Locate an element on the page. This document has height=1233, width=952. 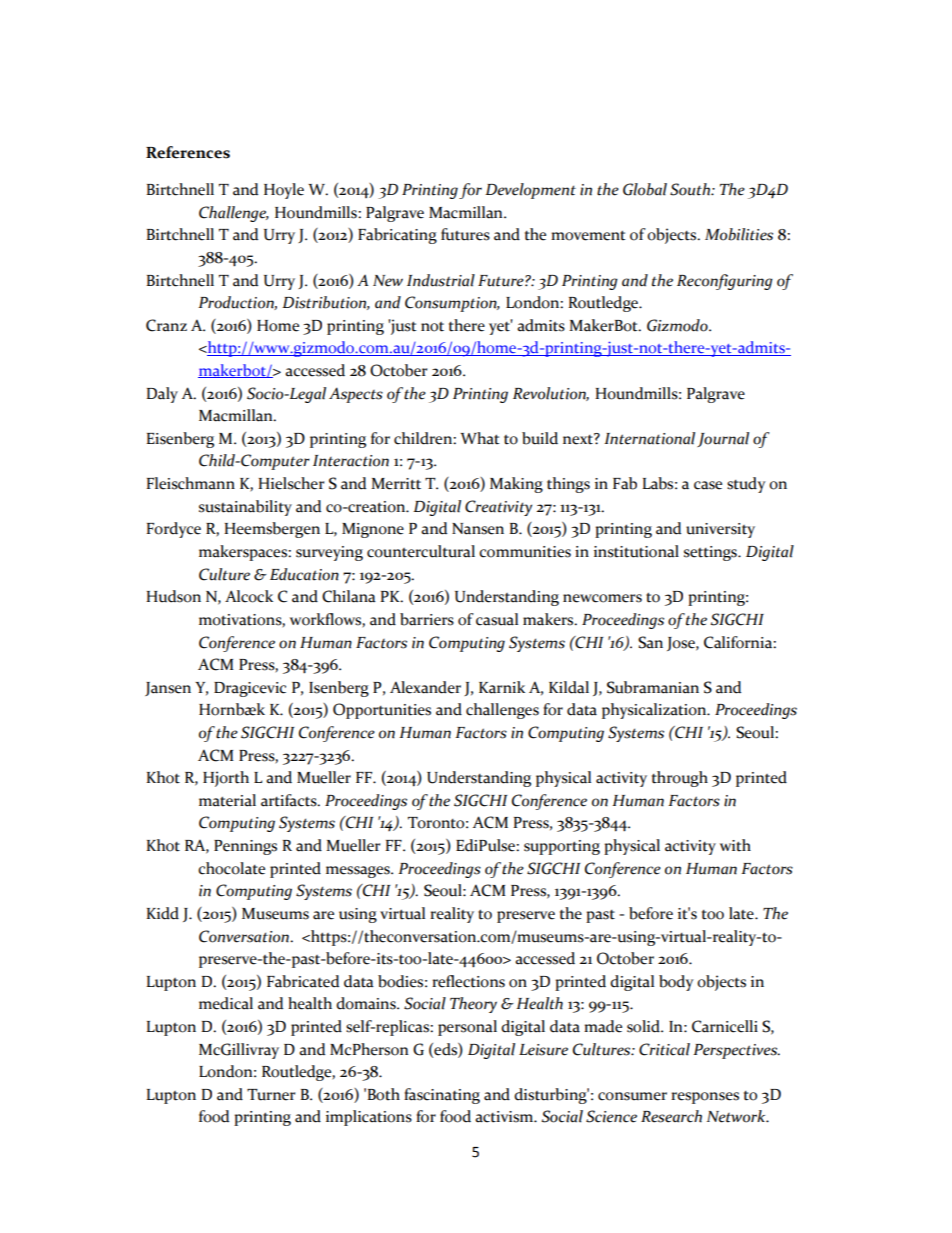
San is located at coordinates (650, 642).
